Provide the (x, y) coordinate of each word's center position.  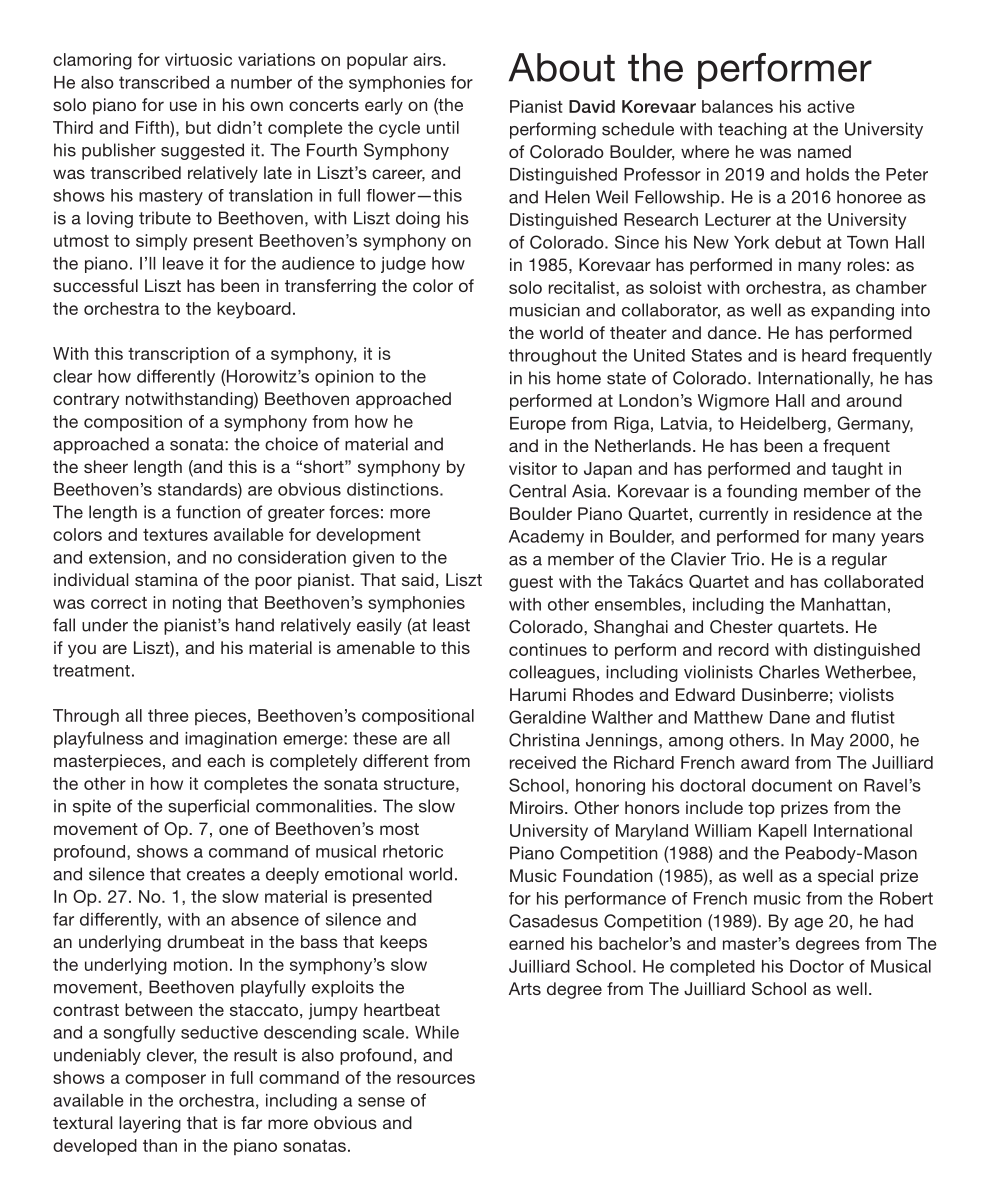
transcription (178, 355)
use (183, 106)
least (451, 625)
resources (436, 1079)
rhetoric (413, 851)
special (845, 877)
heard (824, 355)
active (831, 106)
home (579, 378)
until (443, 127)
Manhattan (843, 604)
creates (216, 874)
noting (197, 604)
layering (150, 1124)
